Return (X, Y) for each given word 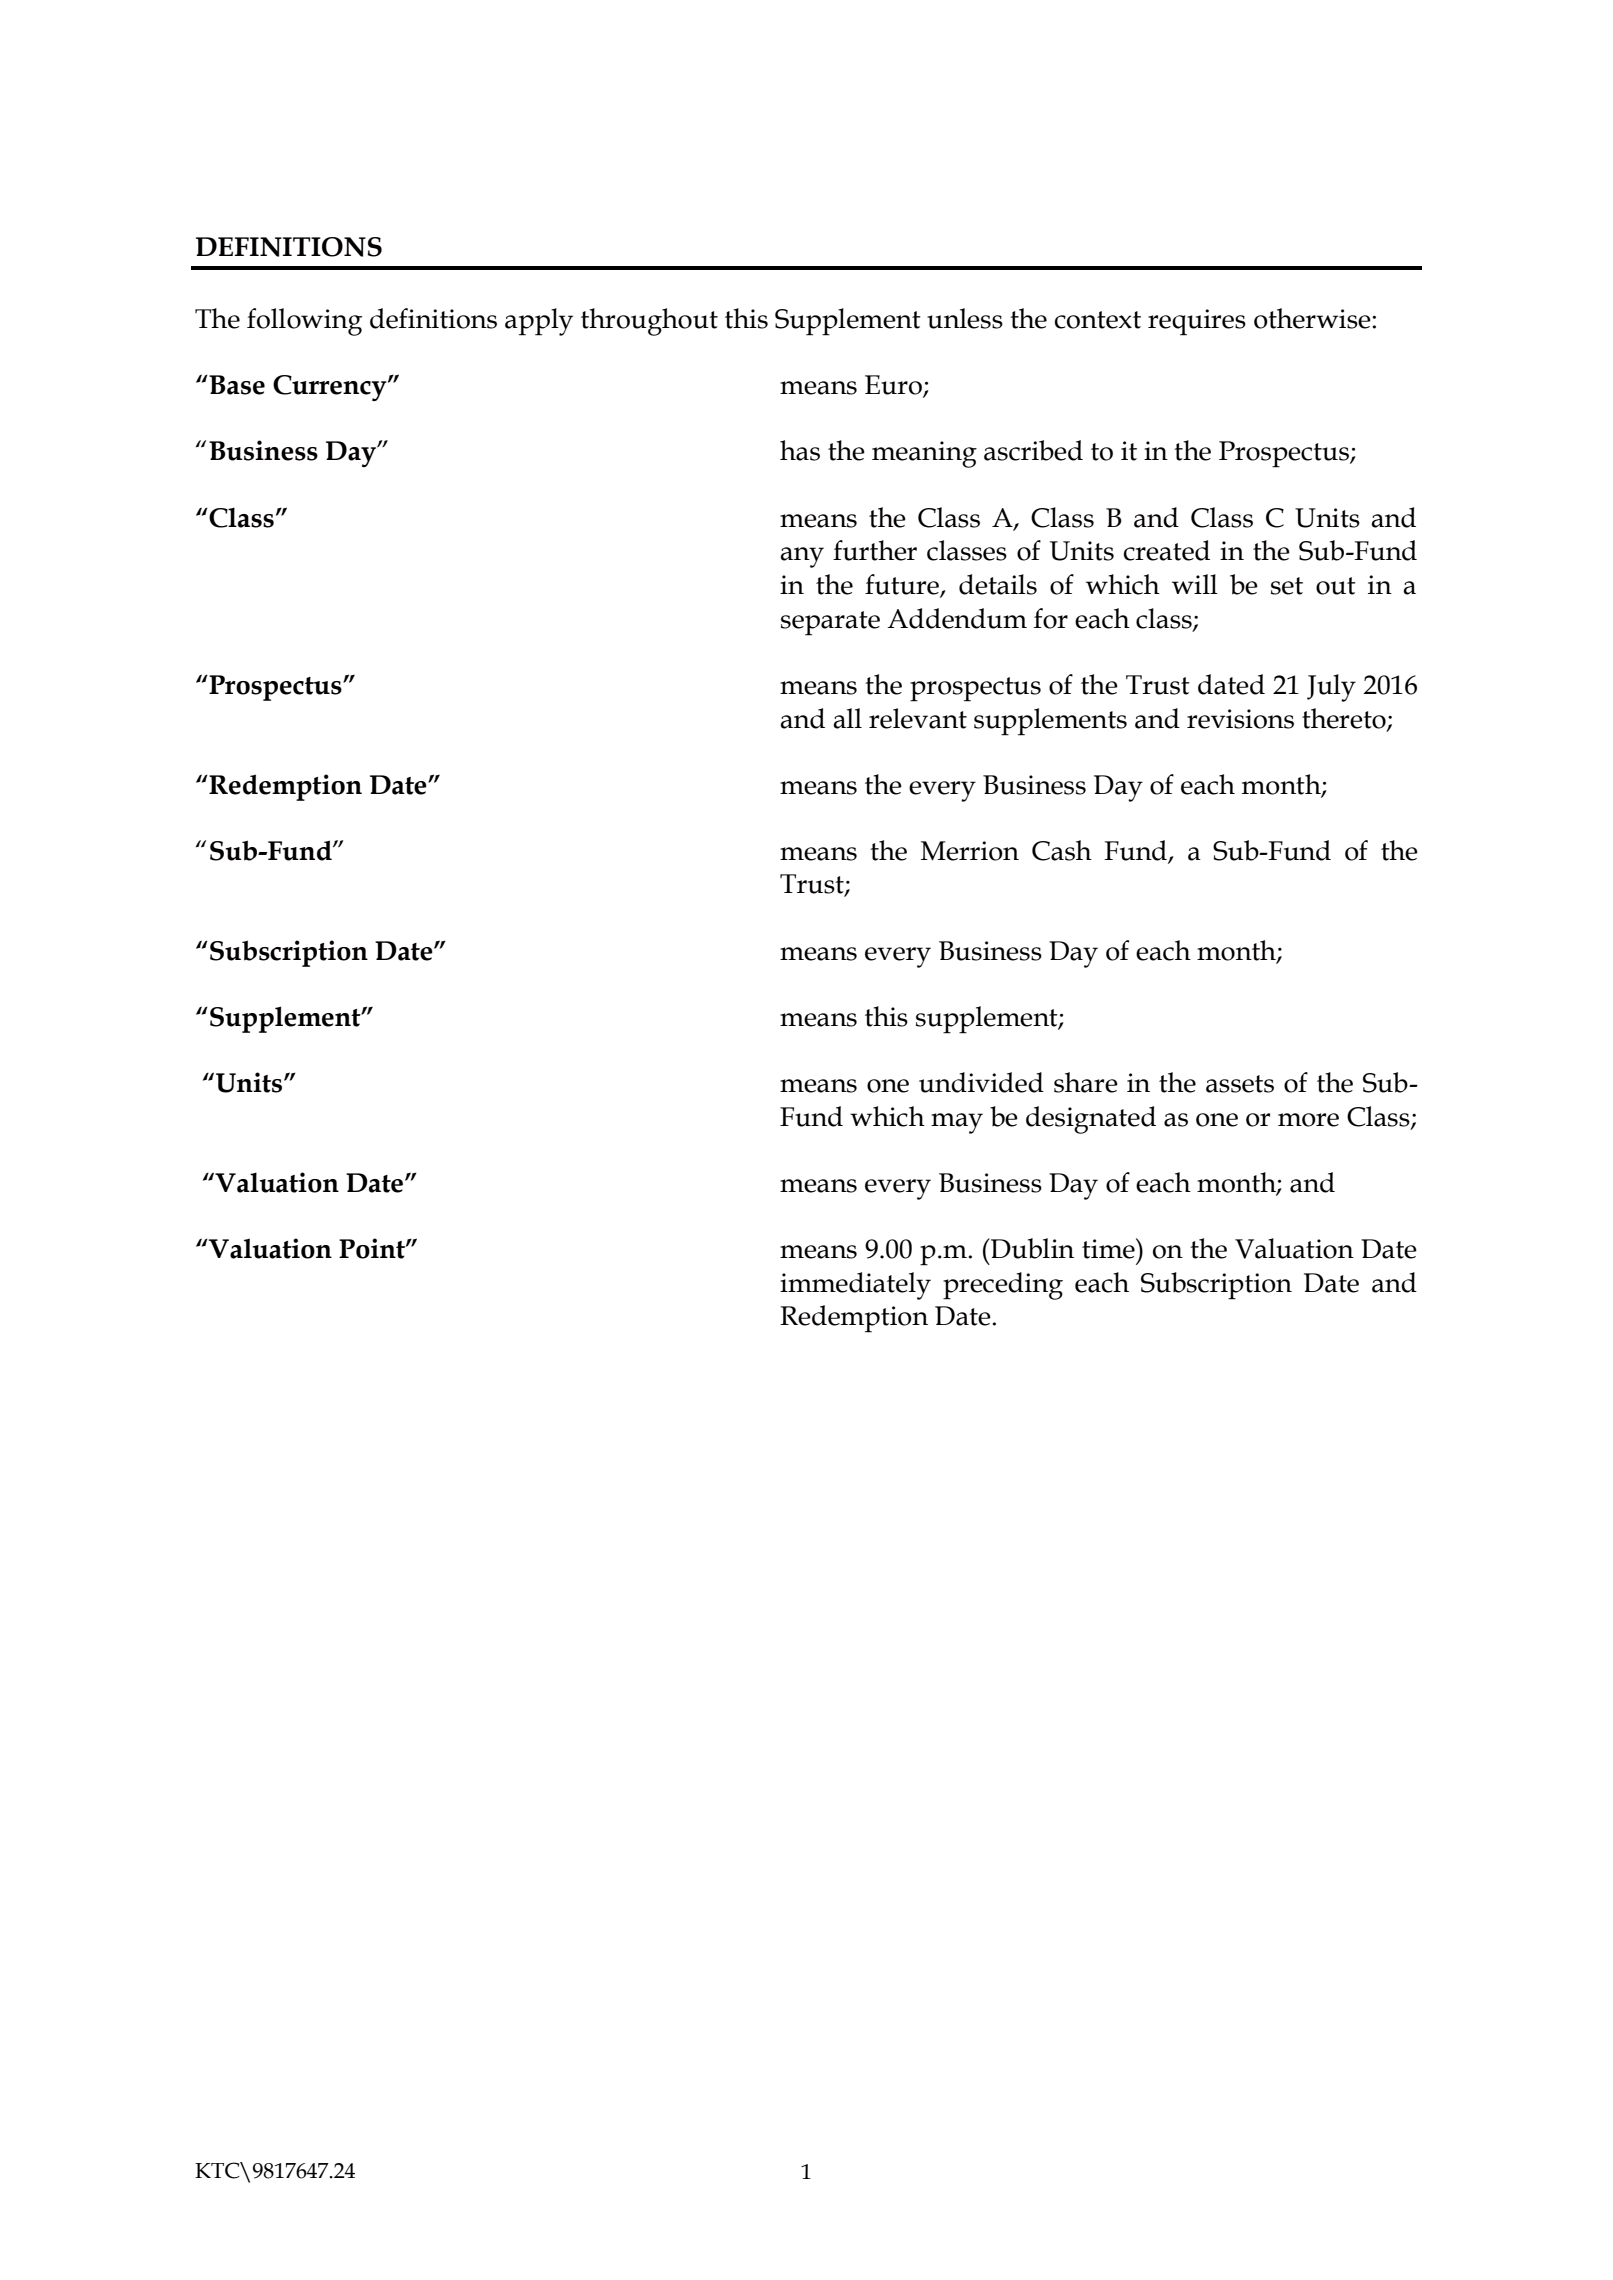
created (1167, 550)
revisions (1240, 719)
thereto (1345, 719)
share (1086, 1082)
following (304, 322)
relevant (918, 718)
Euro (894, 386)
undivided (981, 1082)
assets (1240, 1084)
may (957, 1123)
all (847, 718)
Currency (331, 388)
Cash (1062, 850)
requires (1197, 322)
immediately (855, 1286)
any (802, 557)
